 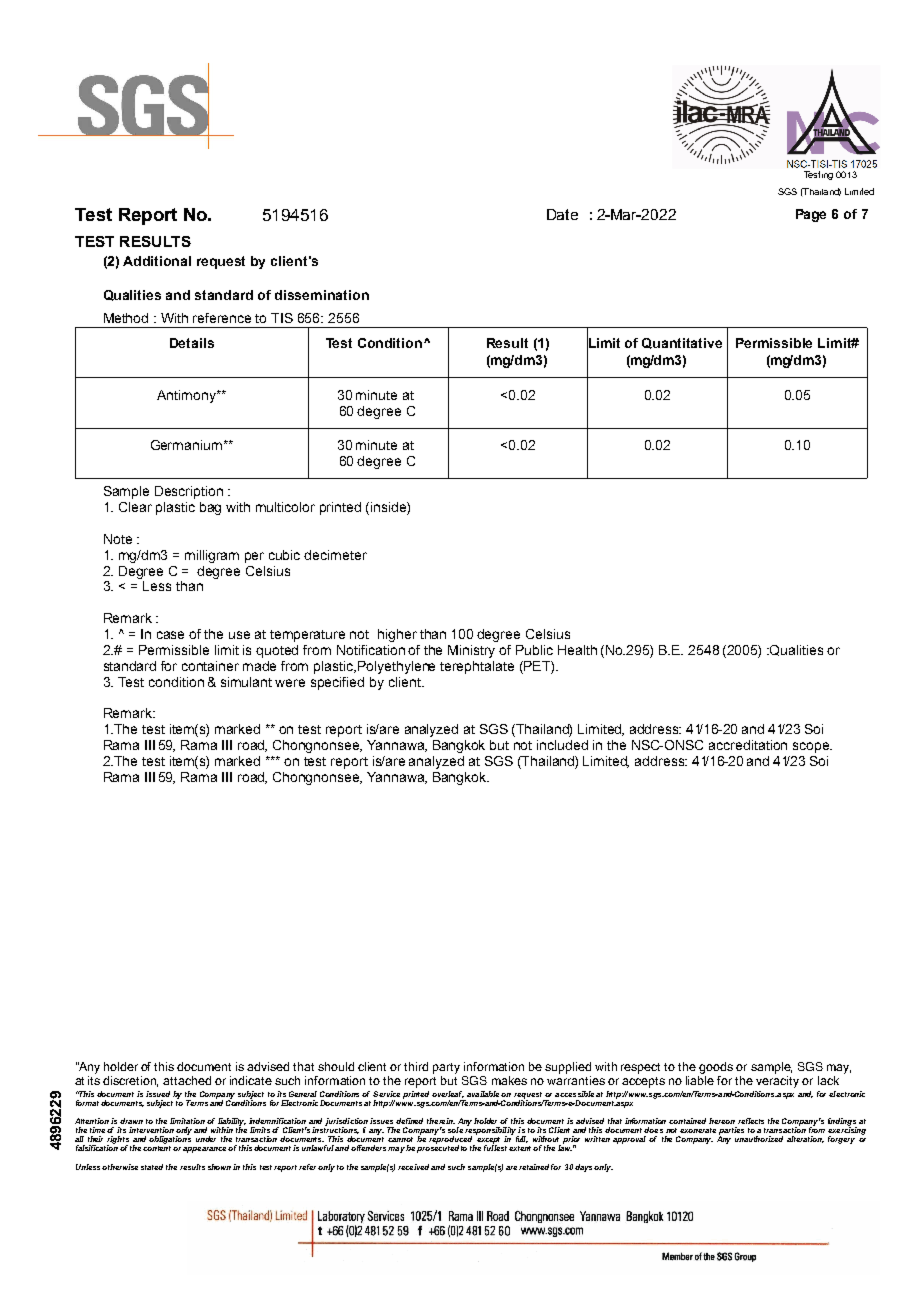 I want to click on Additional, so click(x=157, y=261).
